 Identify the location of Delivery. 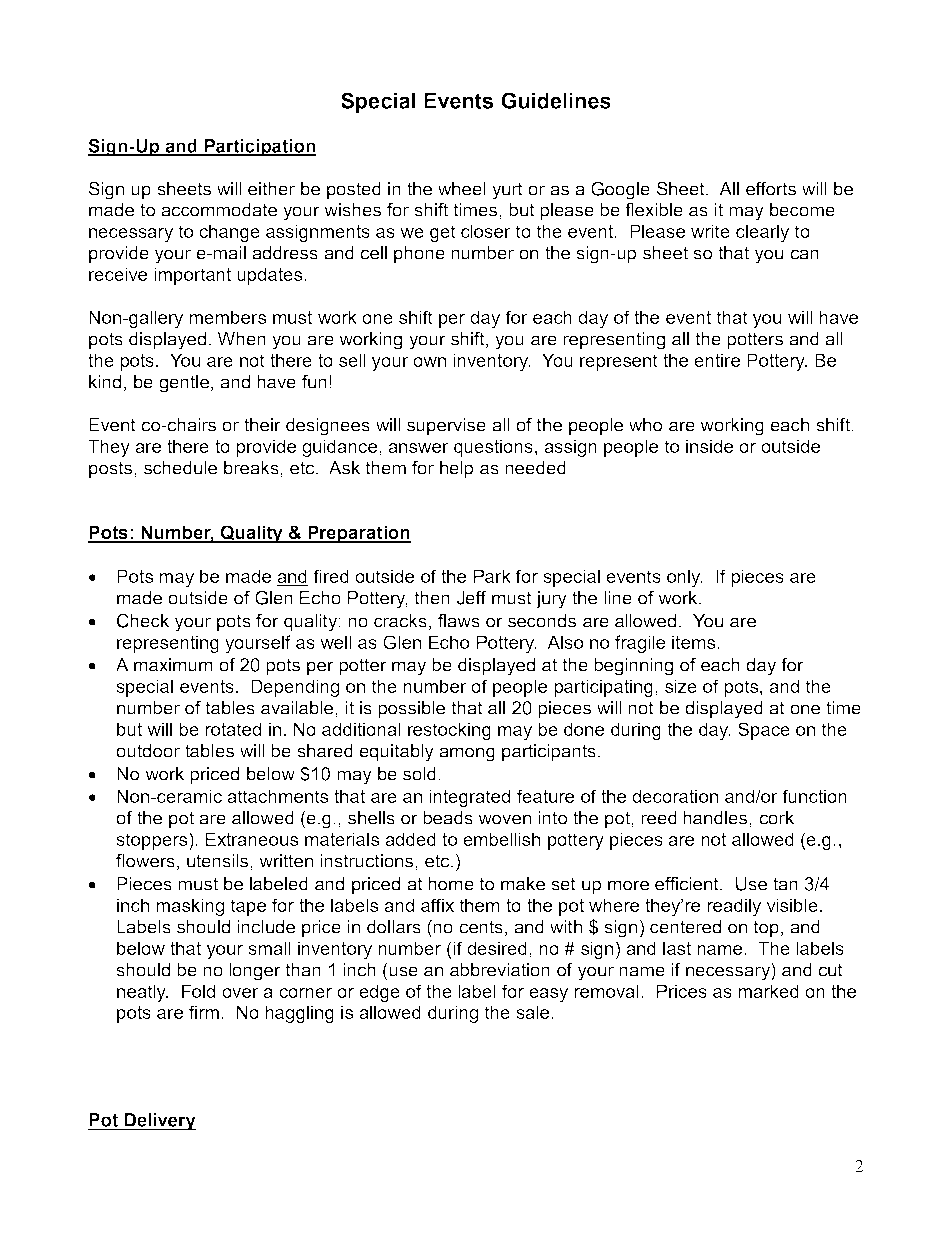
(159, 1122).
